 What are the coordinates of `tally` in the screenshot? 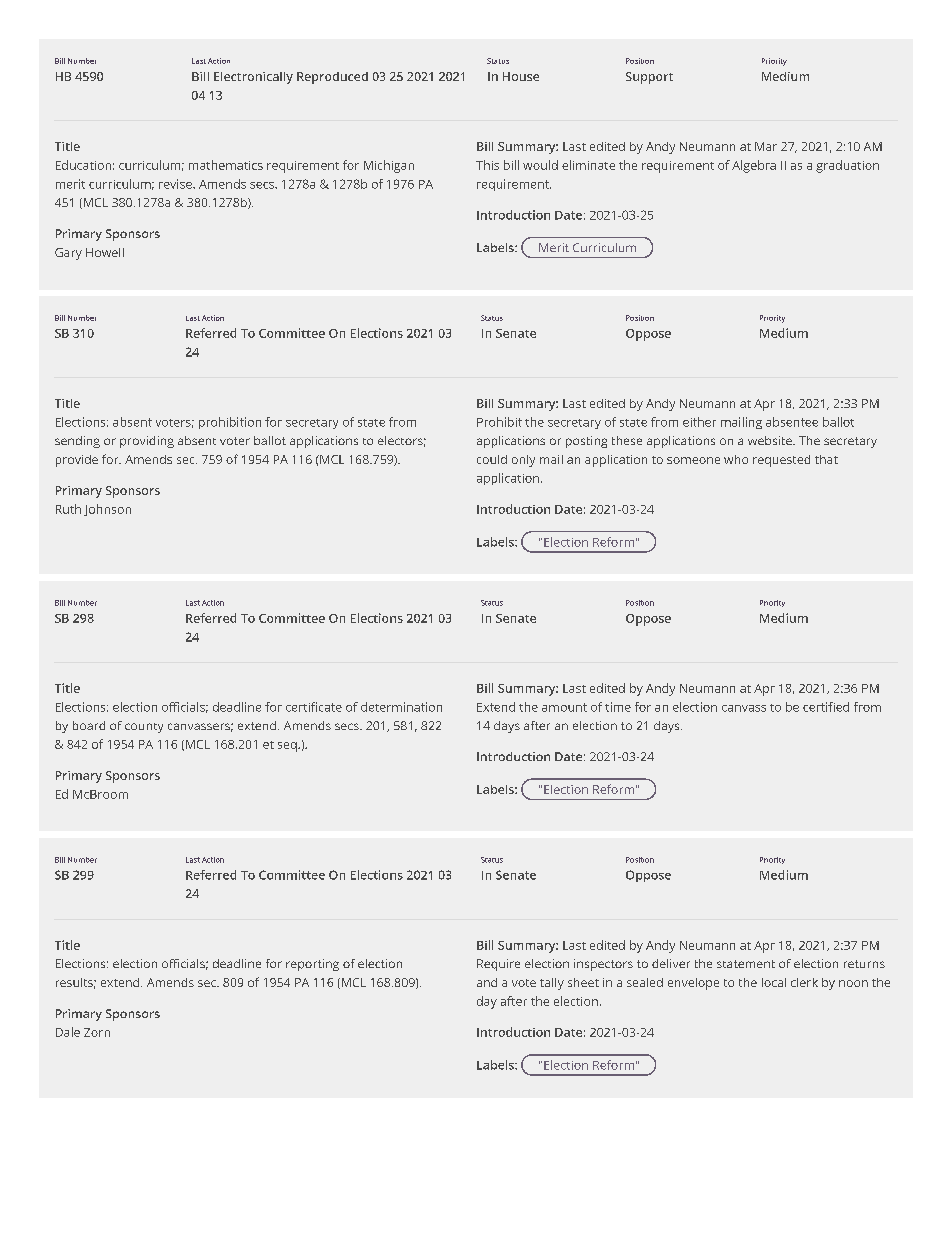 It's located at (552, 984).
